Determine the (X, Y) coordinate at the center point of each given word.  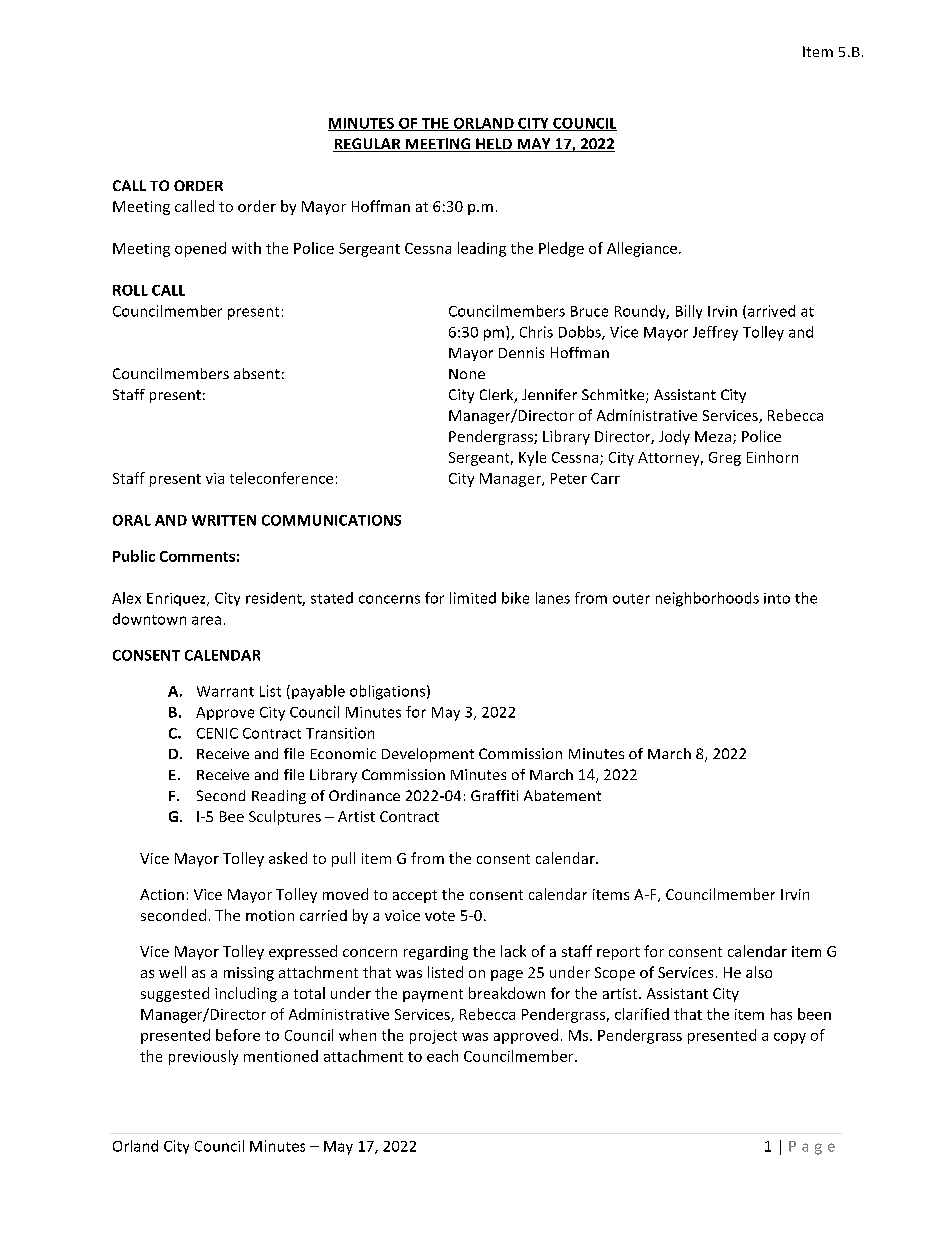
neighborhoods (707, 599)
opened (200, 249)
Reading (279, 797)
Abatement (562, 795)
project (433, 1037)
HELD (494, 145)
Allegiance (642, 249)
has (781, 1014)
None (467, 374)
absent (257, 373)
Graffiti (494, 795)
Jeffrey (715, 333)
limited (473, 598)
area (206, 620)
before (238, 1035)
